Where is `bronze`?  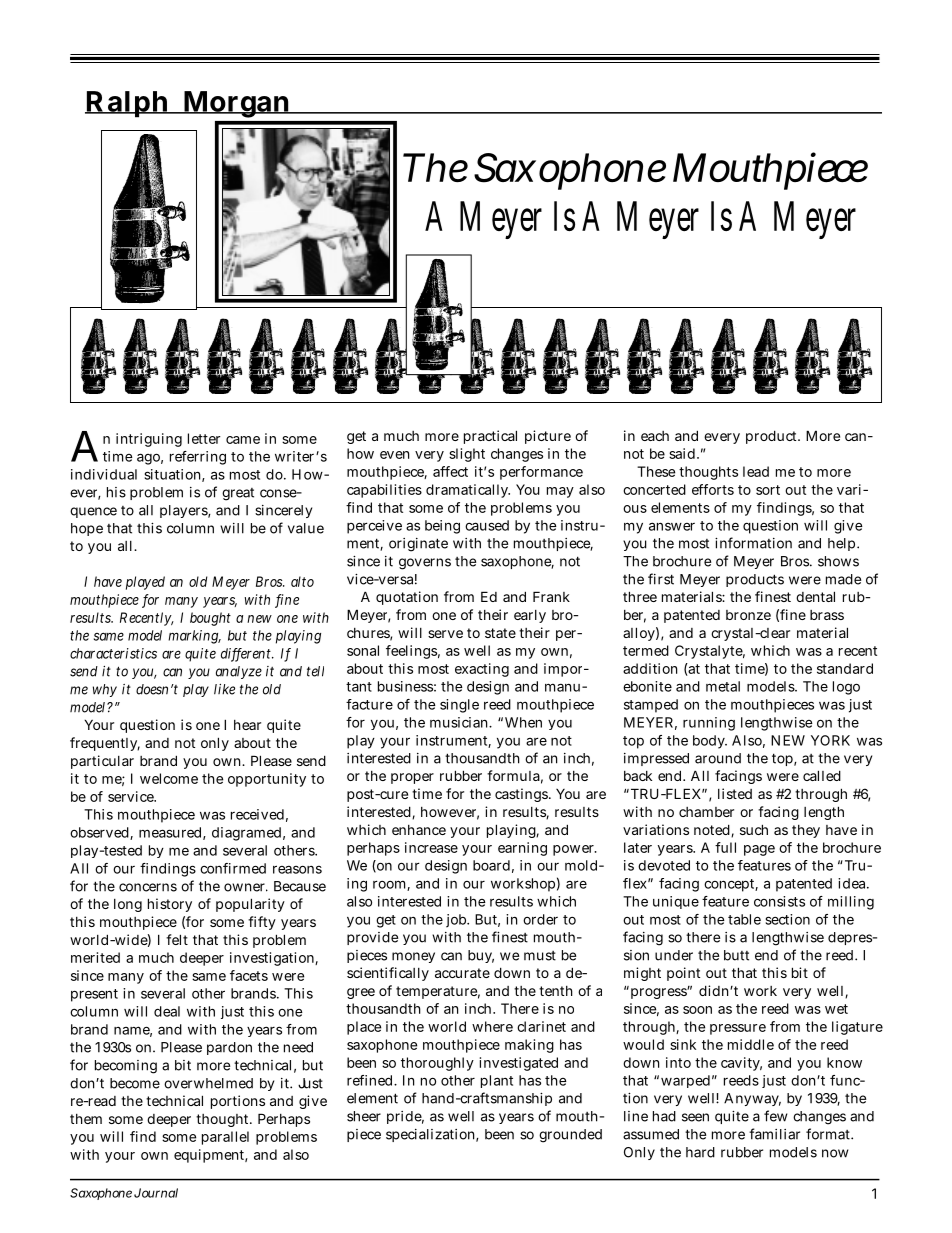
bronze is located at coordinates (748, 615).
